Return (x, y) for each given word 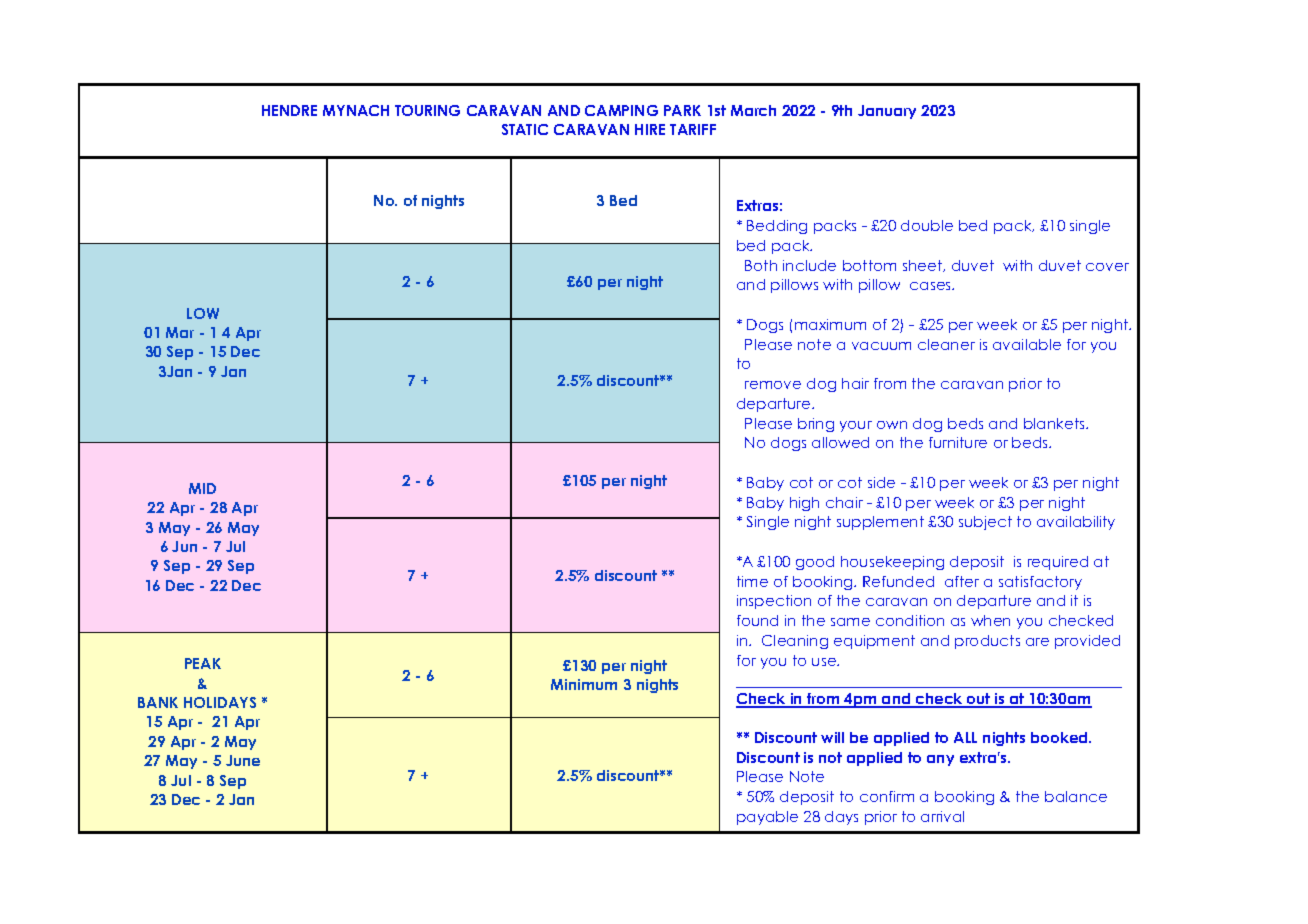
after (962, 581)
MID (202, 488)
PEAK (203, 663)
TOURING (427, 110)
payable (767, 818)
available (1027, 344)
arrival (942, 816)
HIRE (650, 129)
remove (773, 385)
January (887, 112)
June (243, 760)
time (752, 581)
